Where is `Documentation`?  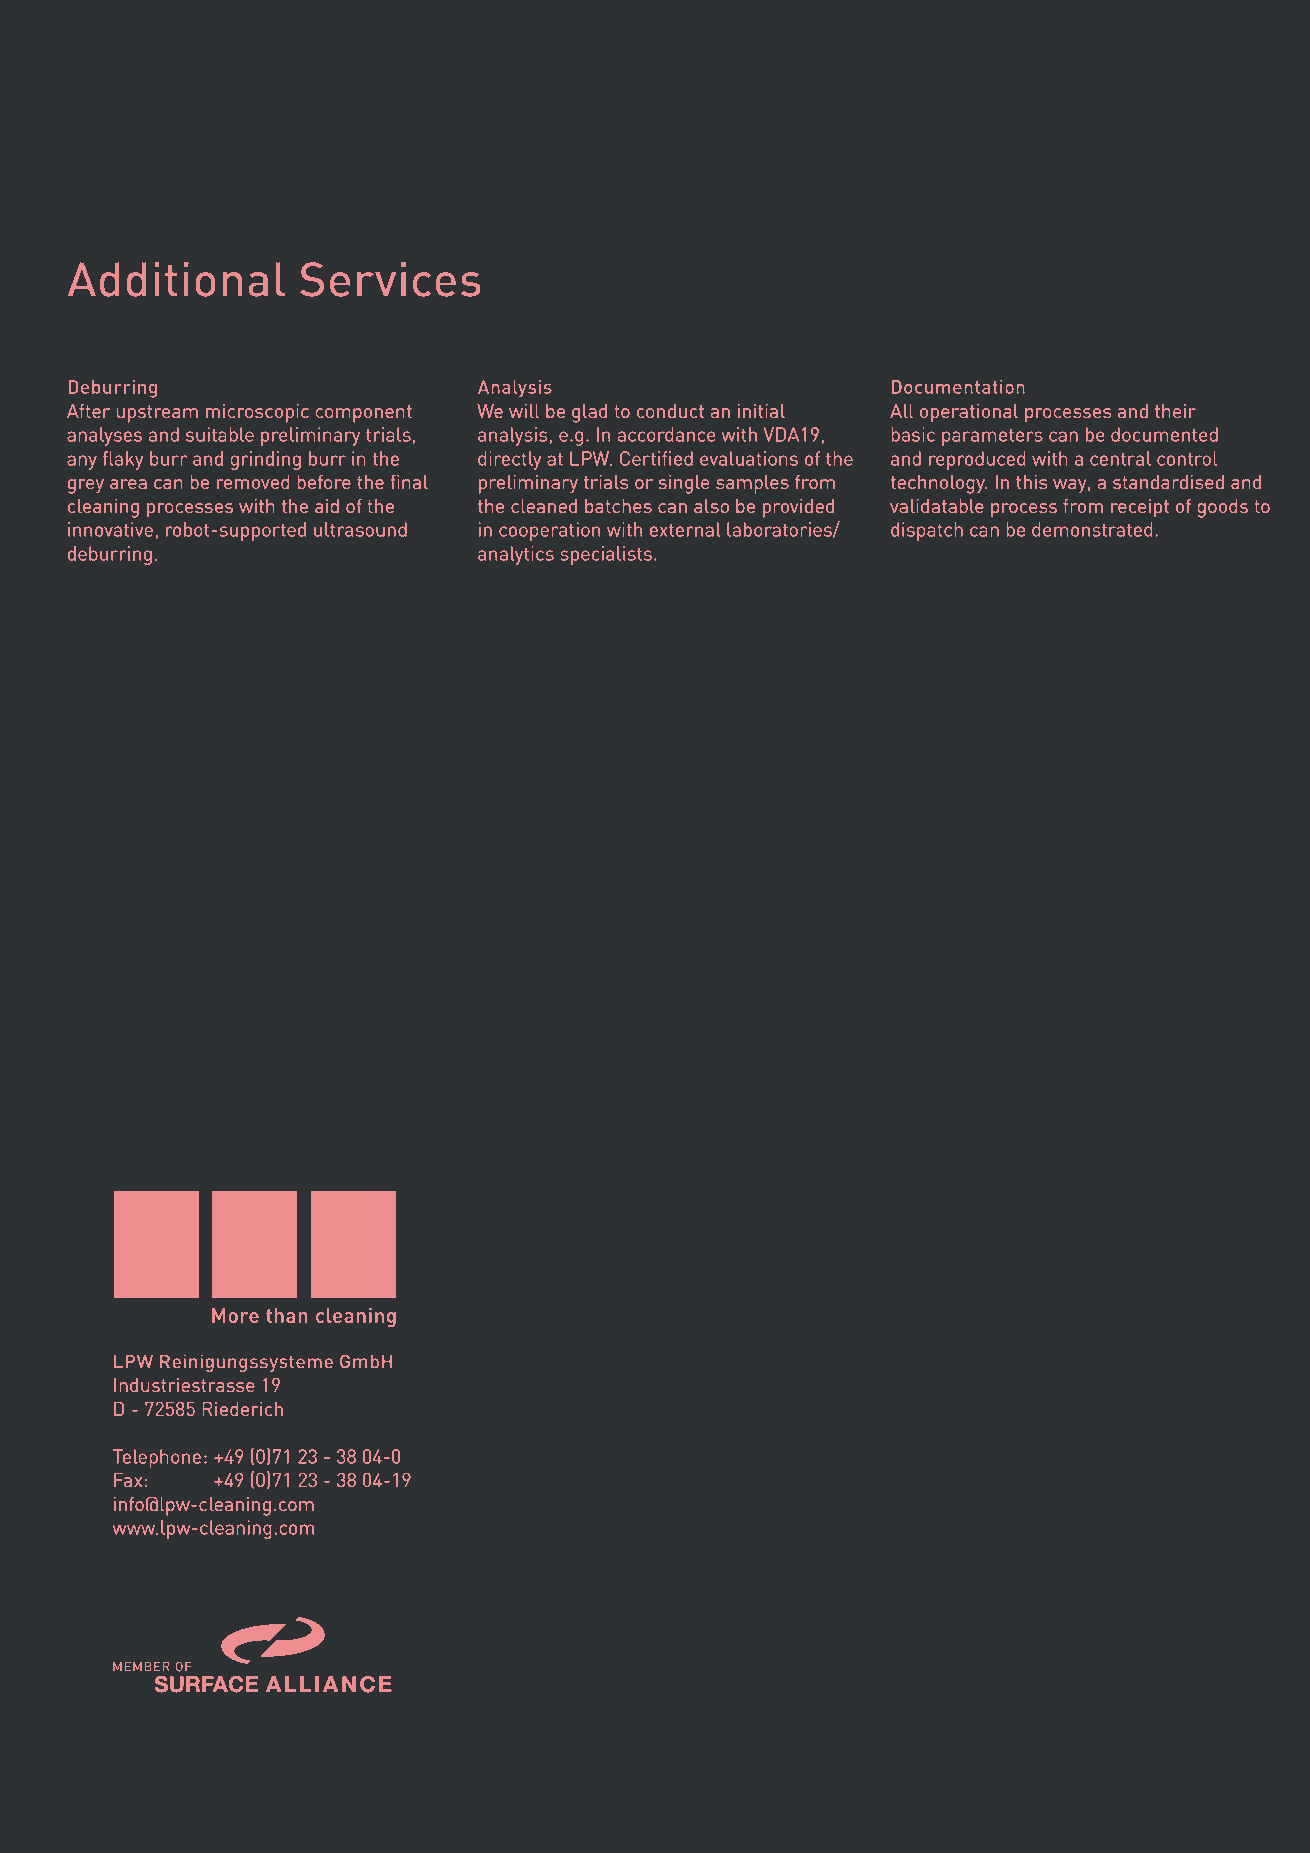 Documentation is located at coordinates (958, 387).
